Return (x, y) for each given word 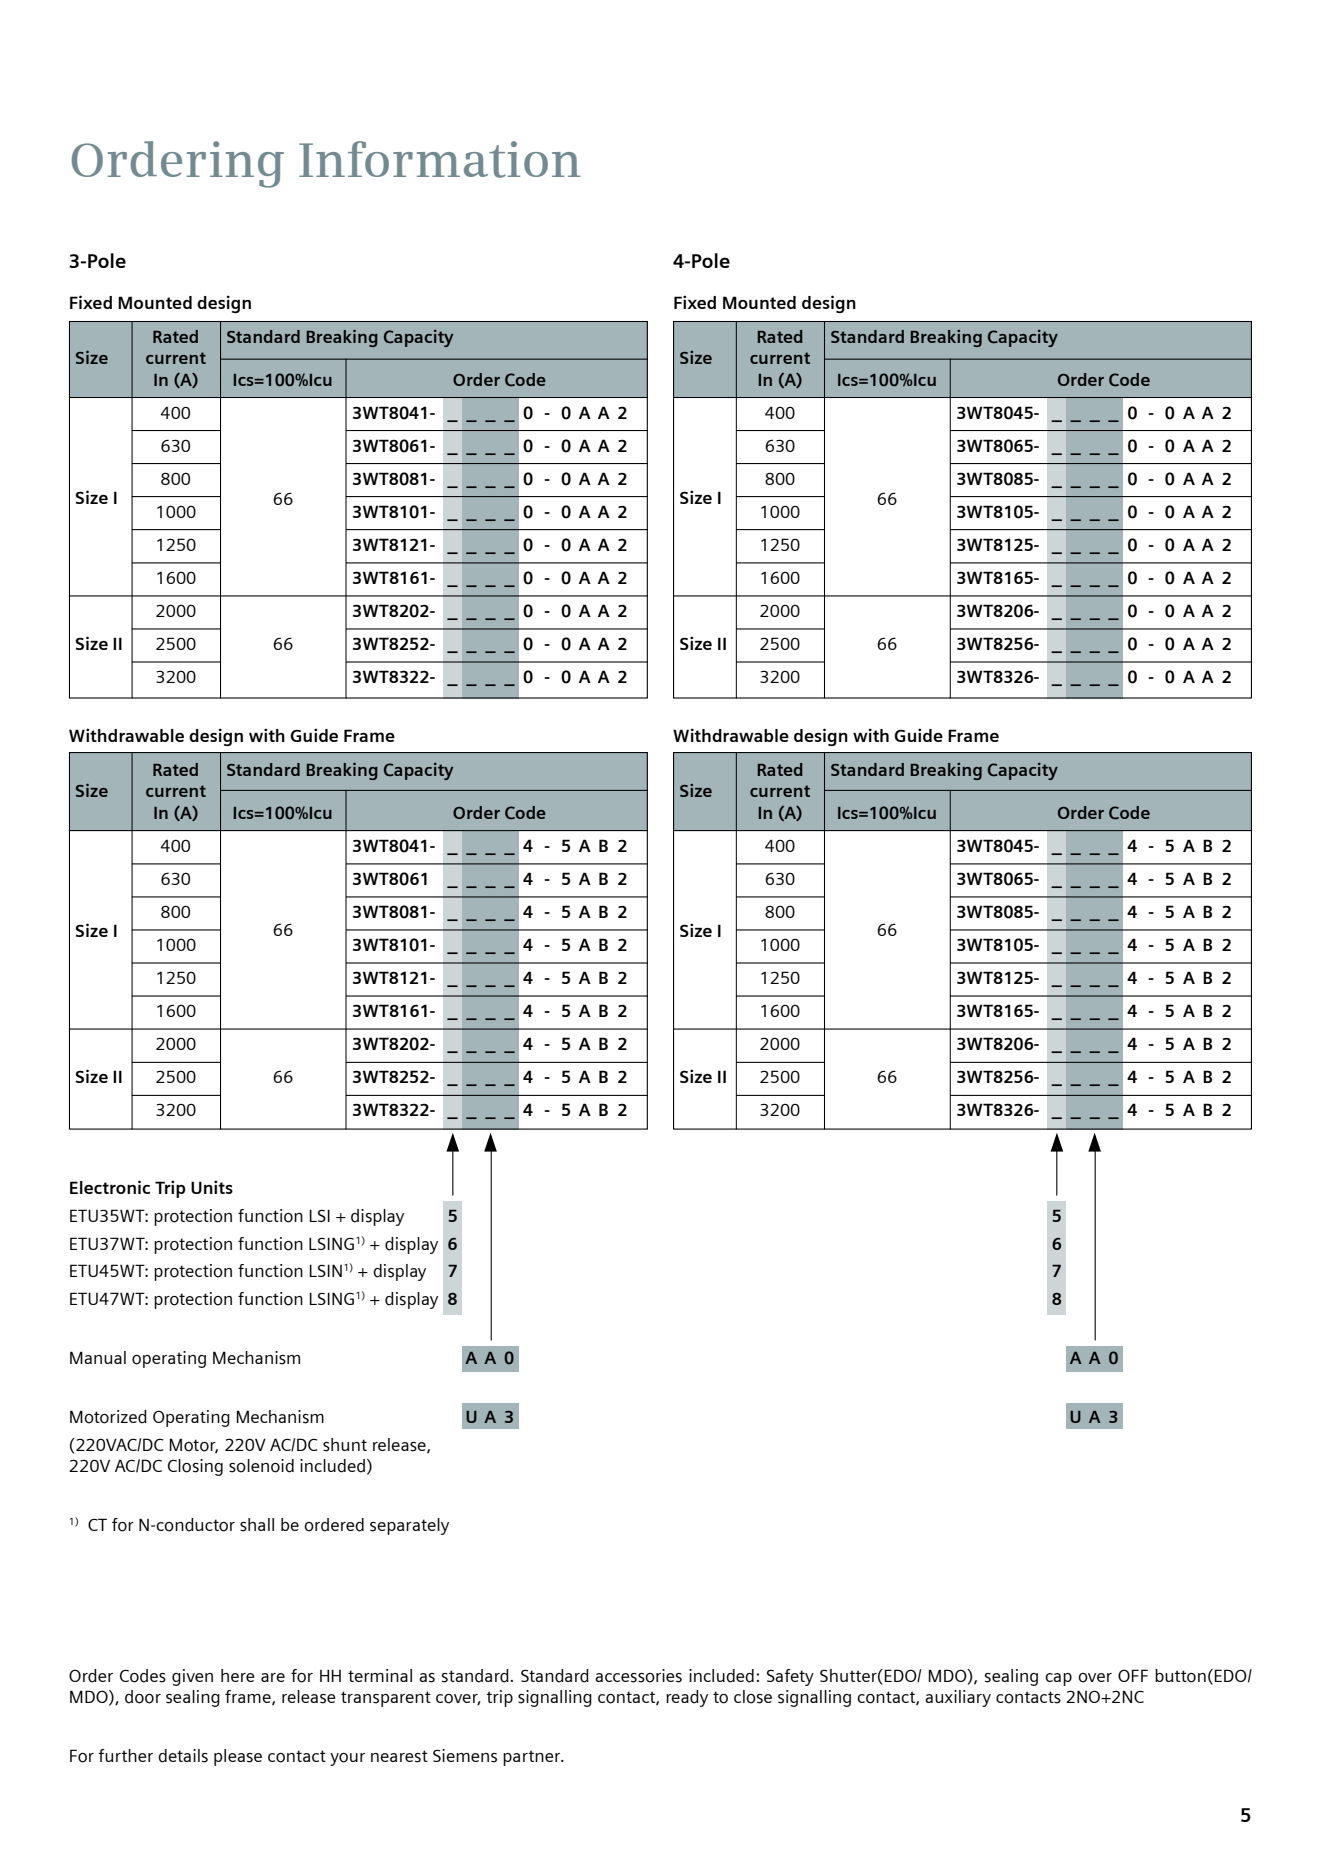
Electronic (110, 1187)
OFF (1133, 1675)
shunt (345, 1445)
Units (212, 1187)
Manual (98, 1357)
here (238, 1675)
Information (440, 159)
